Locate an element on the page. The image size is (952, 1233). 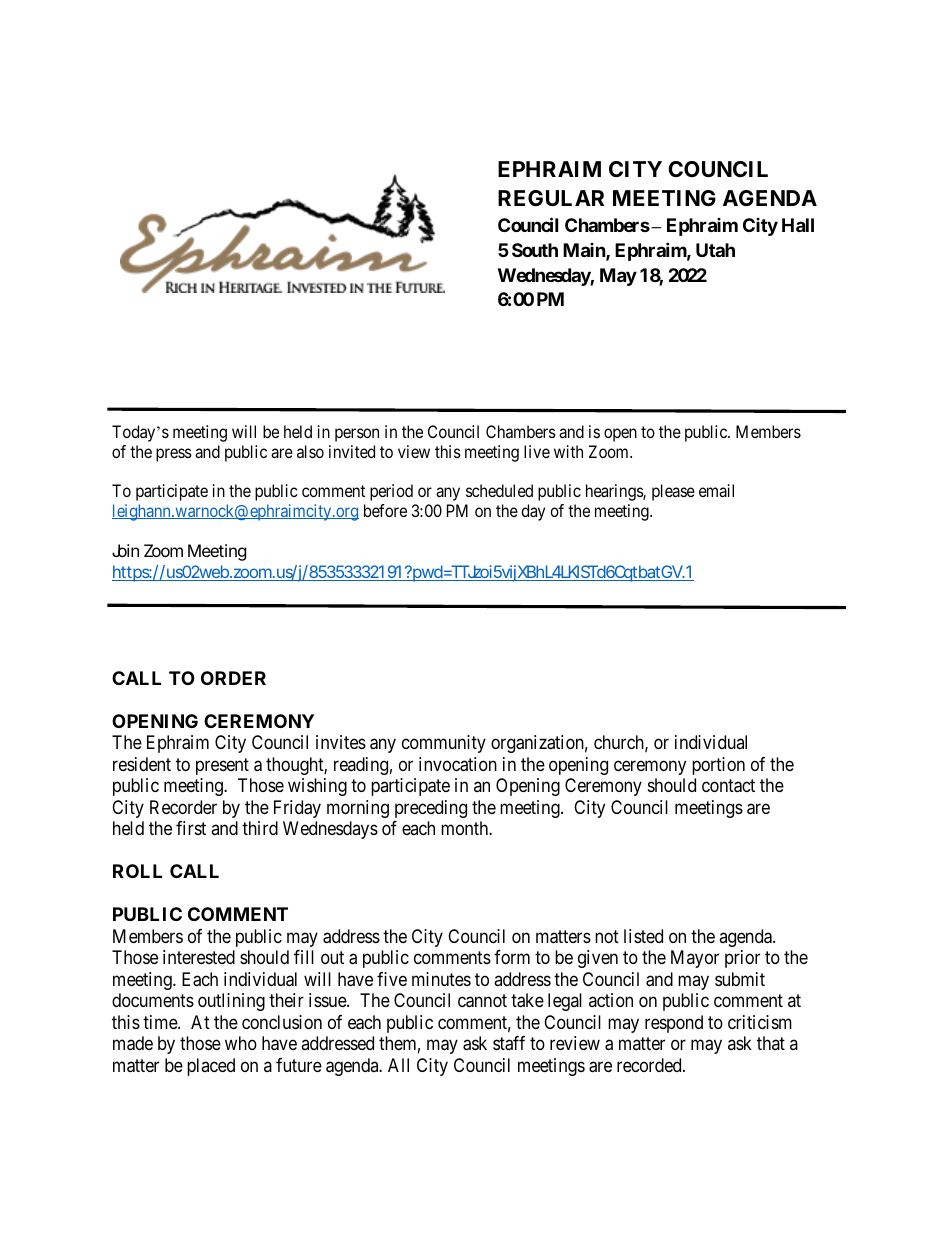
Join is located at coordinates (125, 550).
